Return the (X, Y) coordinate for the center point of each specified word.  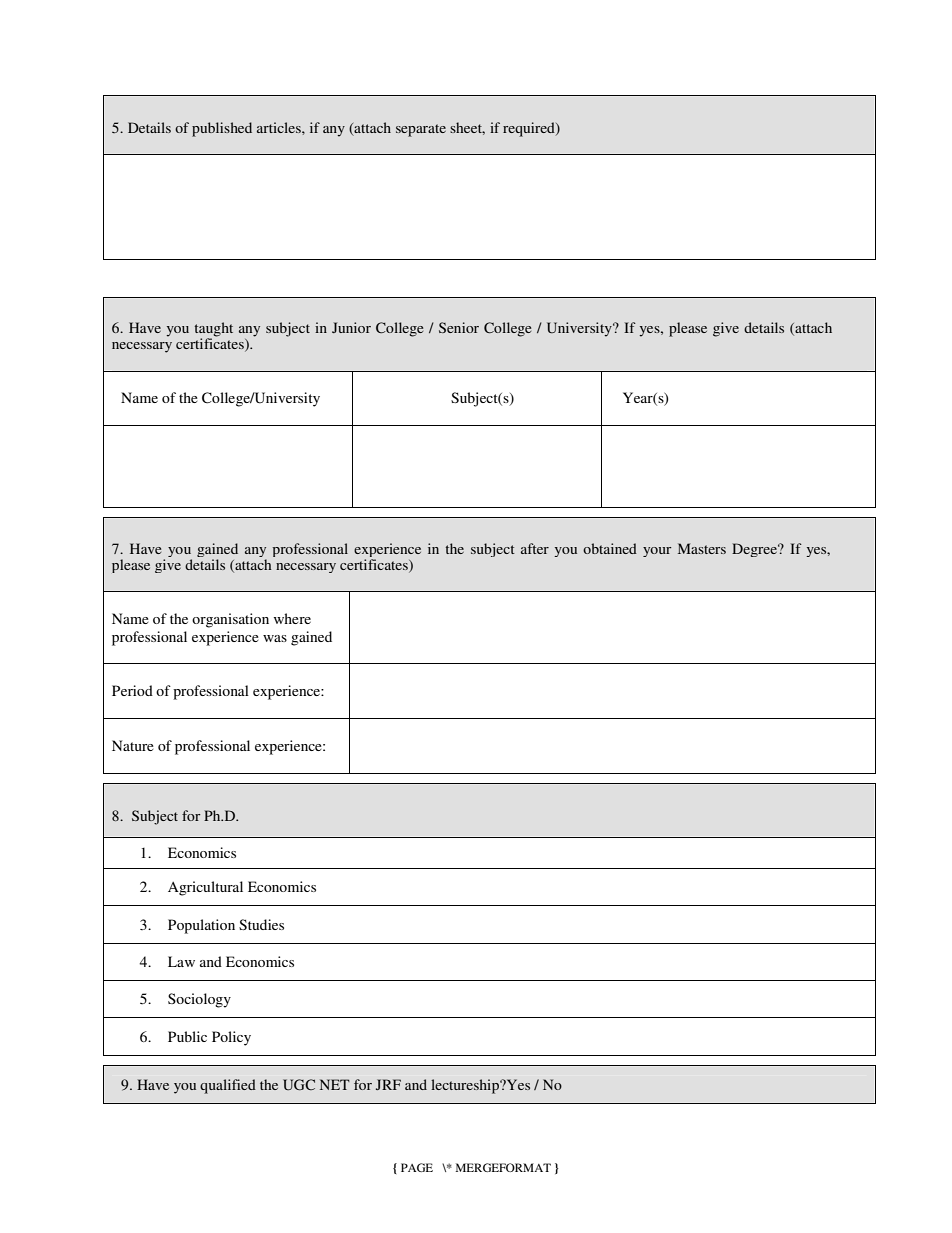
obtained (610, 548)
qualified (228, 1086)
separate (421, 130)
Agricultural (205, 888)
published (222, 129)
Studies (261, 924)
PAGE (417, 1167)
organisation (230, 620)
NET (335, 1084)
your (657, 552)
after (535, 548)
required (530, 129)
